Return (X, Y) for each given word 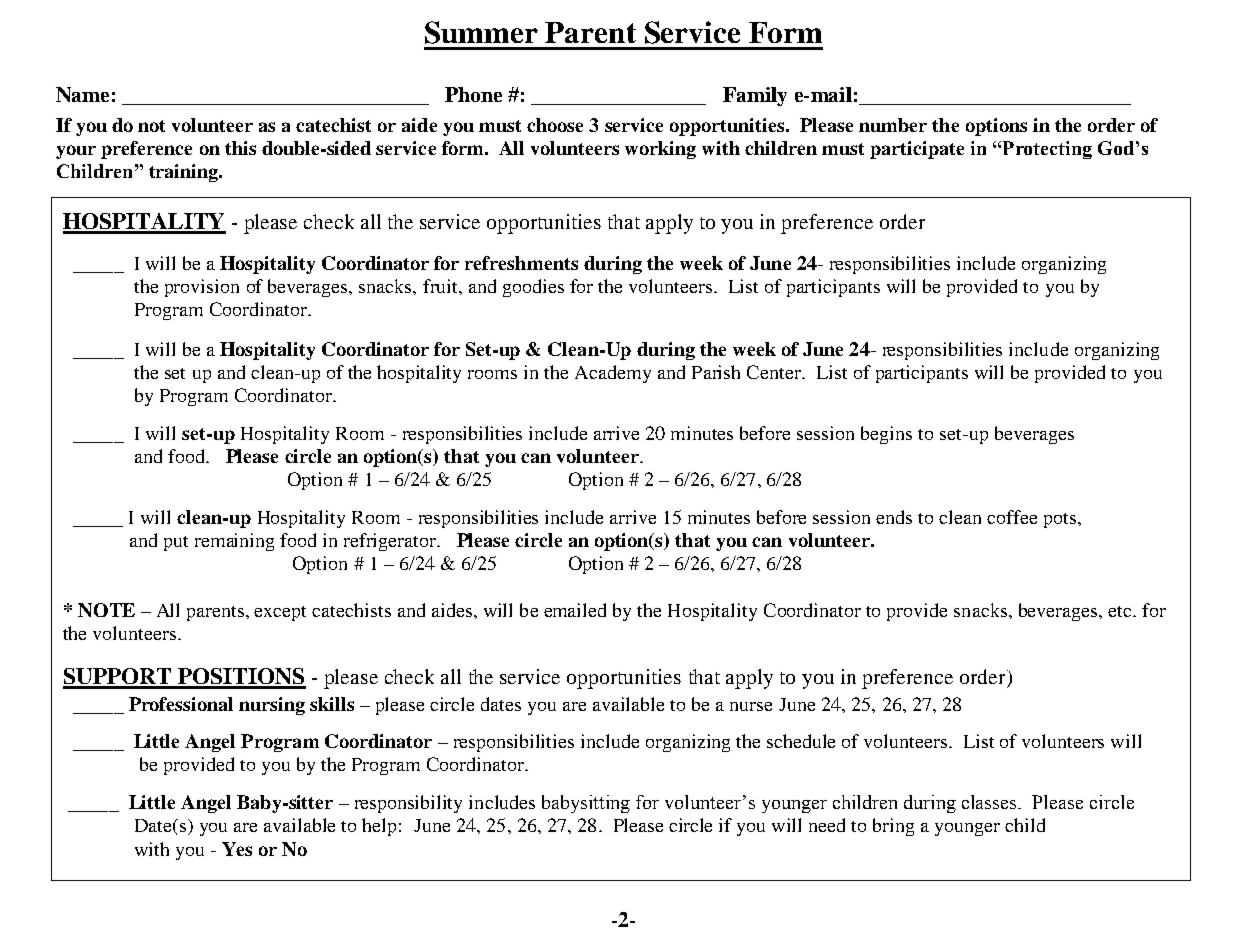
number (893, 125)
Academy (613, 374)
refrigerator (391, 542)
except (280, 613)
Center (775, 372)
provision (202, 288)
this (240, 148)
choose (555, 125)
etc (1121, 611)
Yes (237, 849)
